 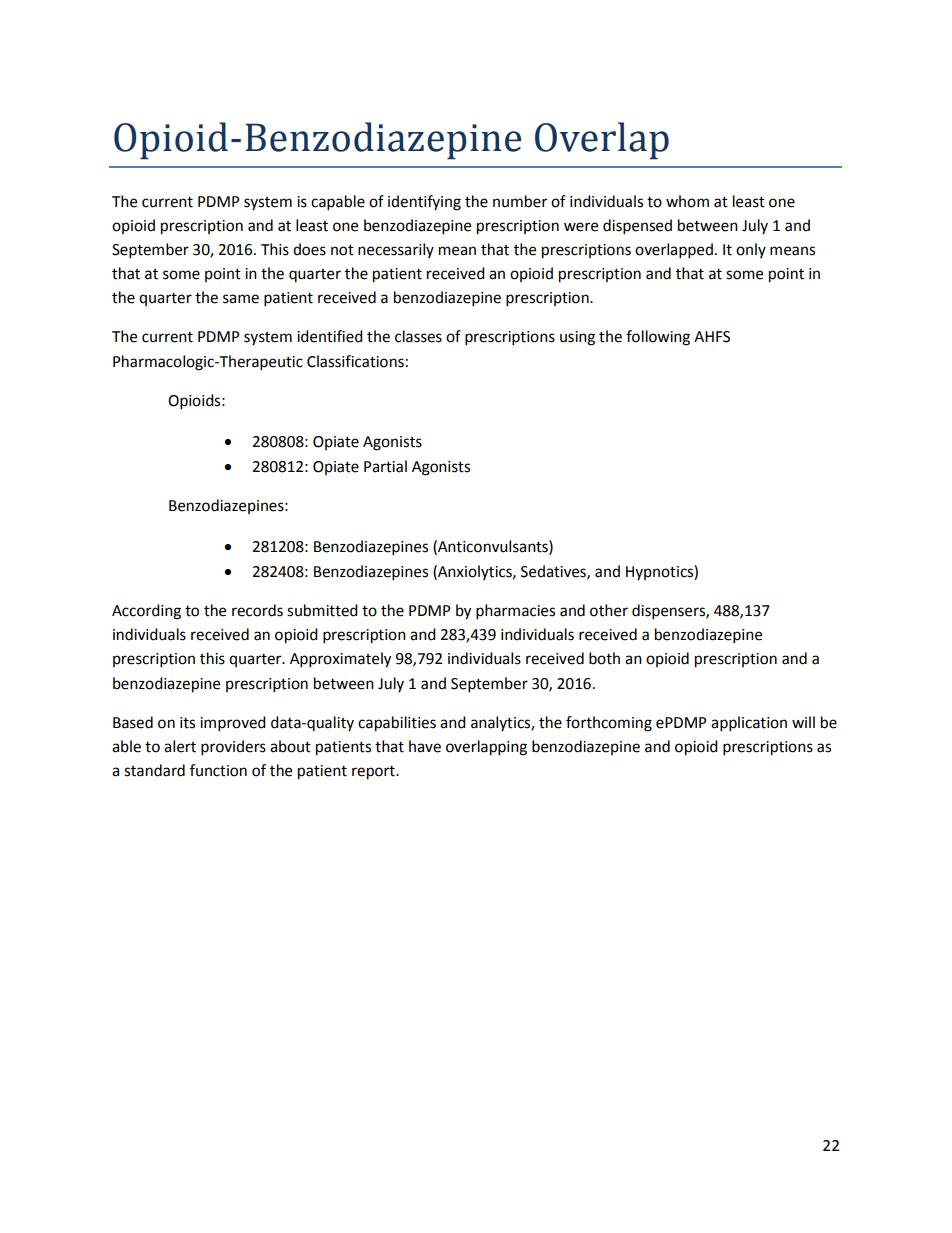 What do you see at coordinates (749, 724) in the screenshot?
I see `application` at bounding box center [749, 724].
